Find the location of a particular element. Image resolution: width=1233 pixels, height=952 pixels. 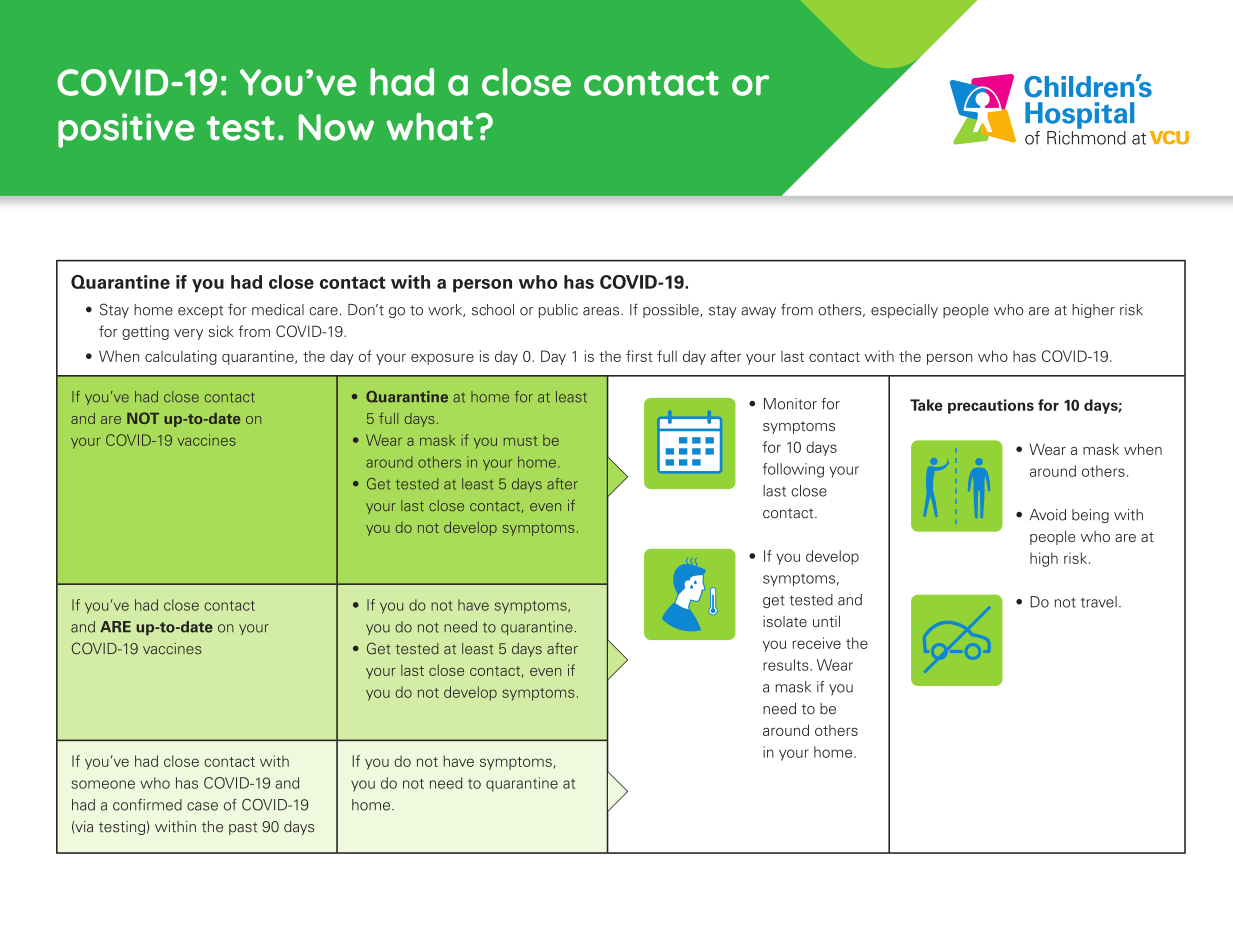

isolate is located at coordinates (785, 621).
